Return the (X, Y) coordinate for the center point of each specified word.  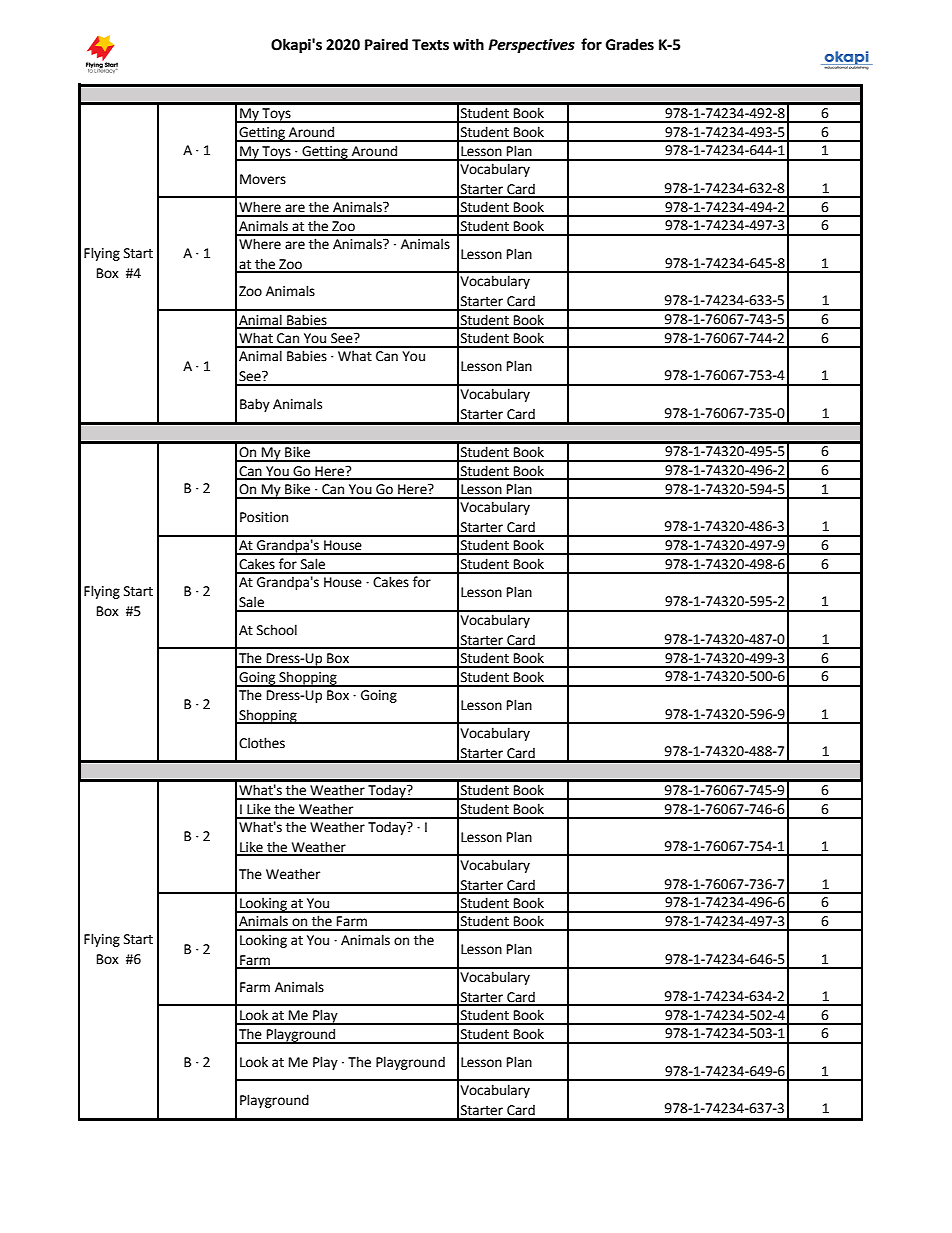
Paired (386, 44)
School (277, 630)
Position (264, 517)
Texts (430, 45)
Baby (255, 405)
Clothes (262, 743)
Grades (630, 44)
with (468, 44)
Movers (263, 179)
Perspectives (531, 46)
